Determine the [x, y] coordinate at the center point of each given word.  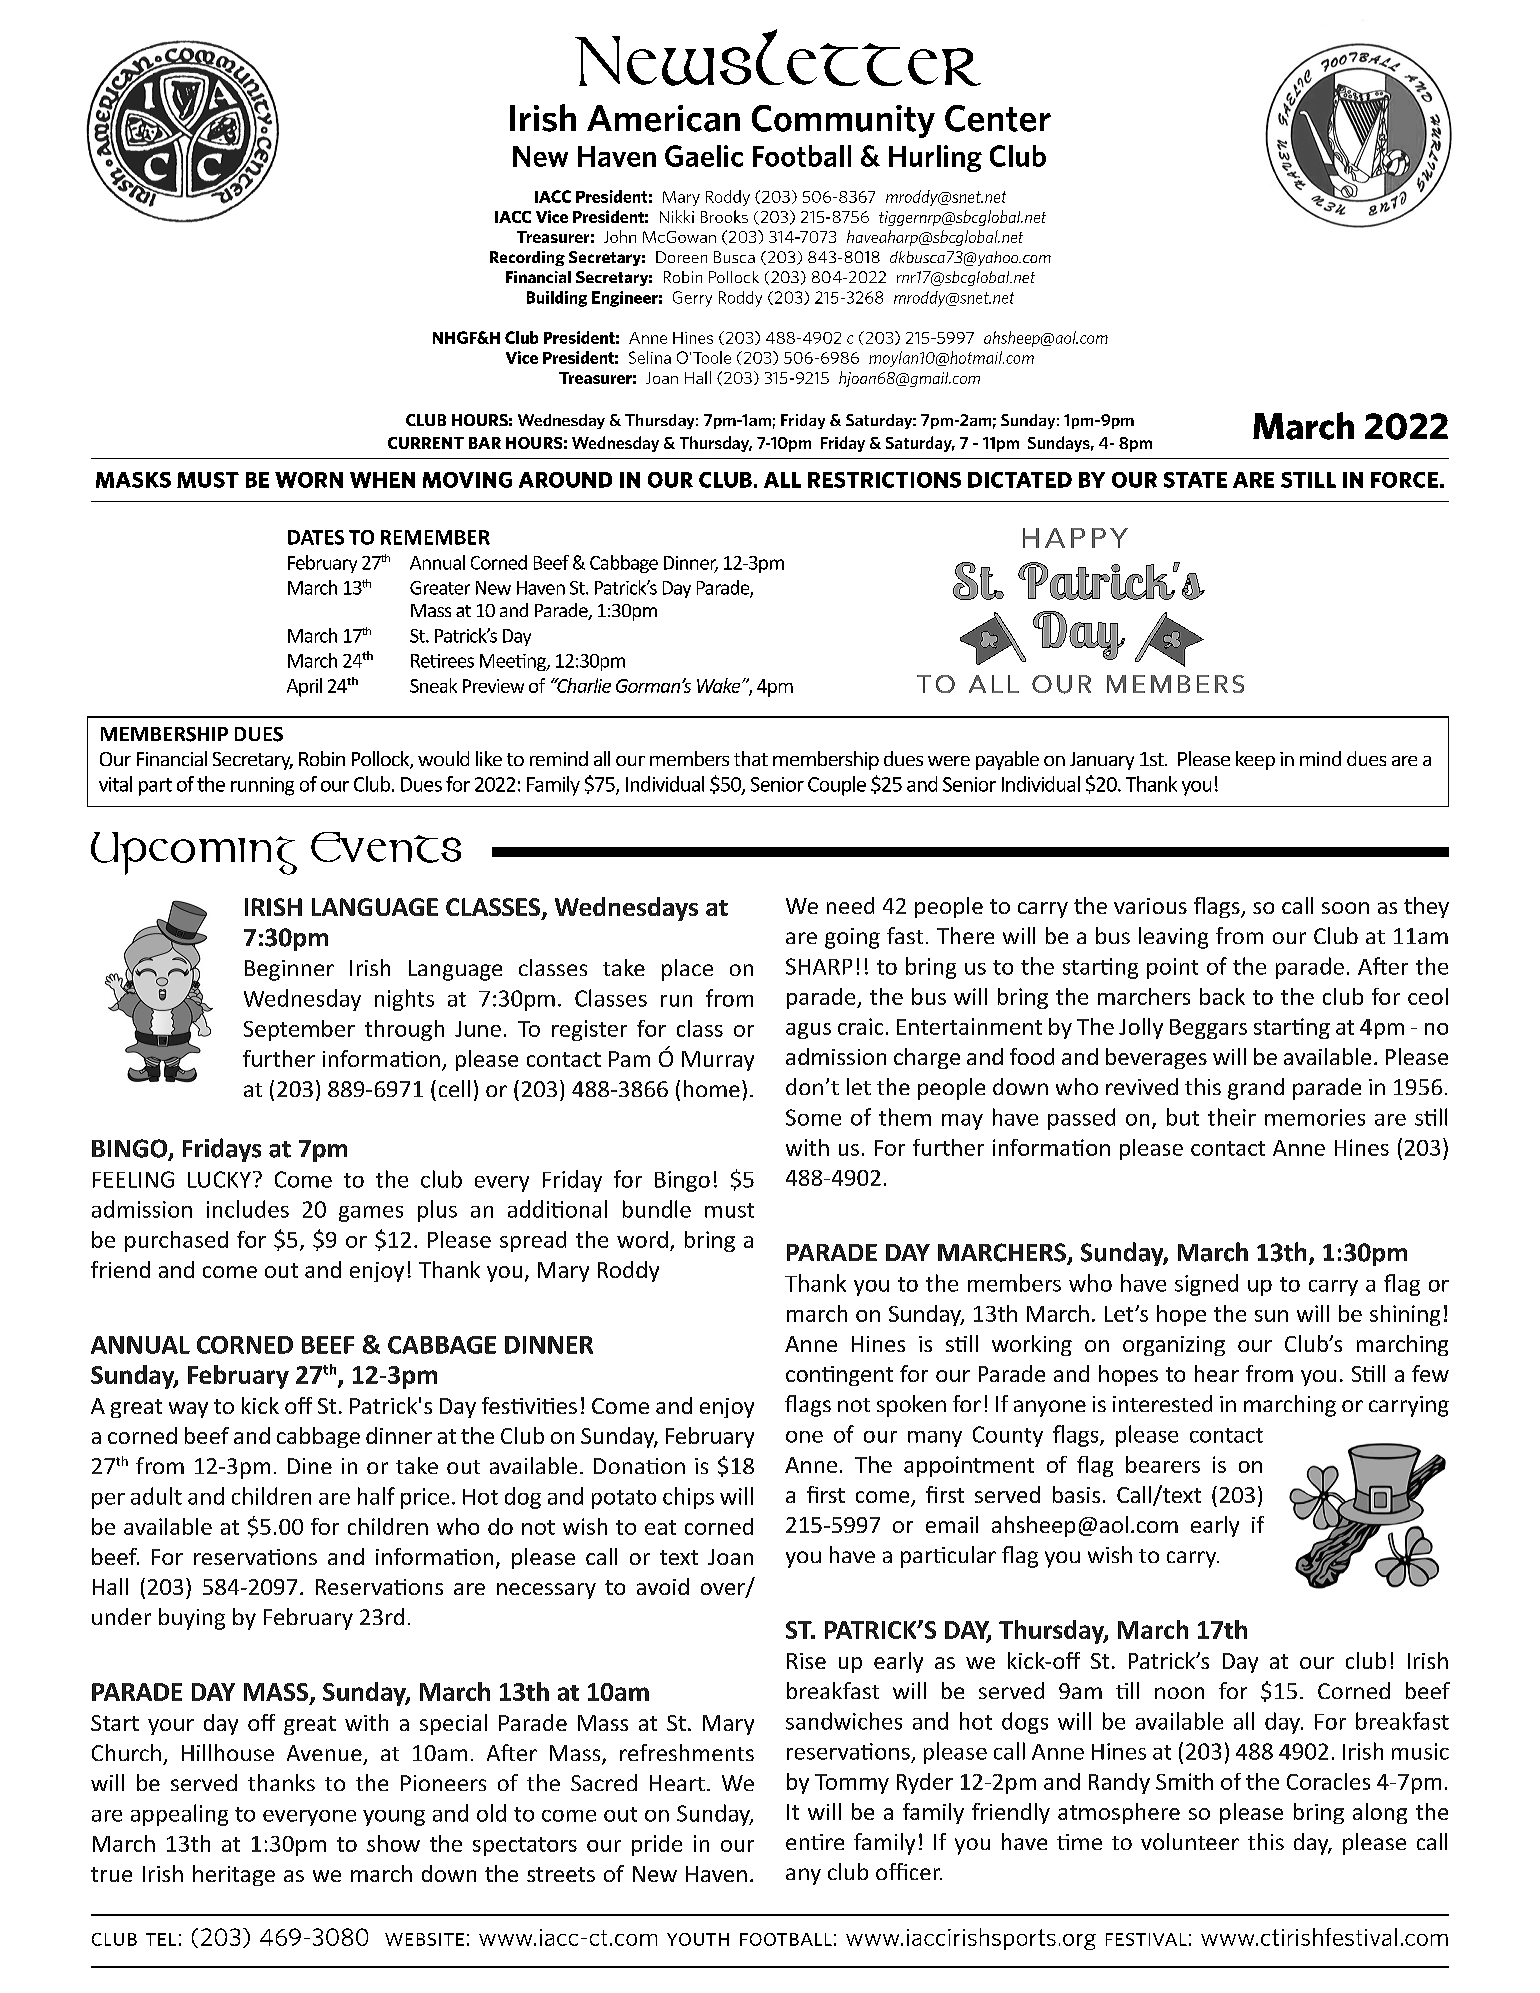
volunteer [1190, 1841]
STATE [1195, 480]
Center [998, 118]
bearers [1163, 1464]
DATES [316, 537]
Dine [310, 1466]
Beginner [289, 970]
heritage [234, 1875]
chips [688, 1498]
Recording [527, 258]
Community [843, 121]
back [1222, 996]
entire [815, 1842]
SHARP [819, 966]
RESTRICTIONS [884, 480]
